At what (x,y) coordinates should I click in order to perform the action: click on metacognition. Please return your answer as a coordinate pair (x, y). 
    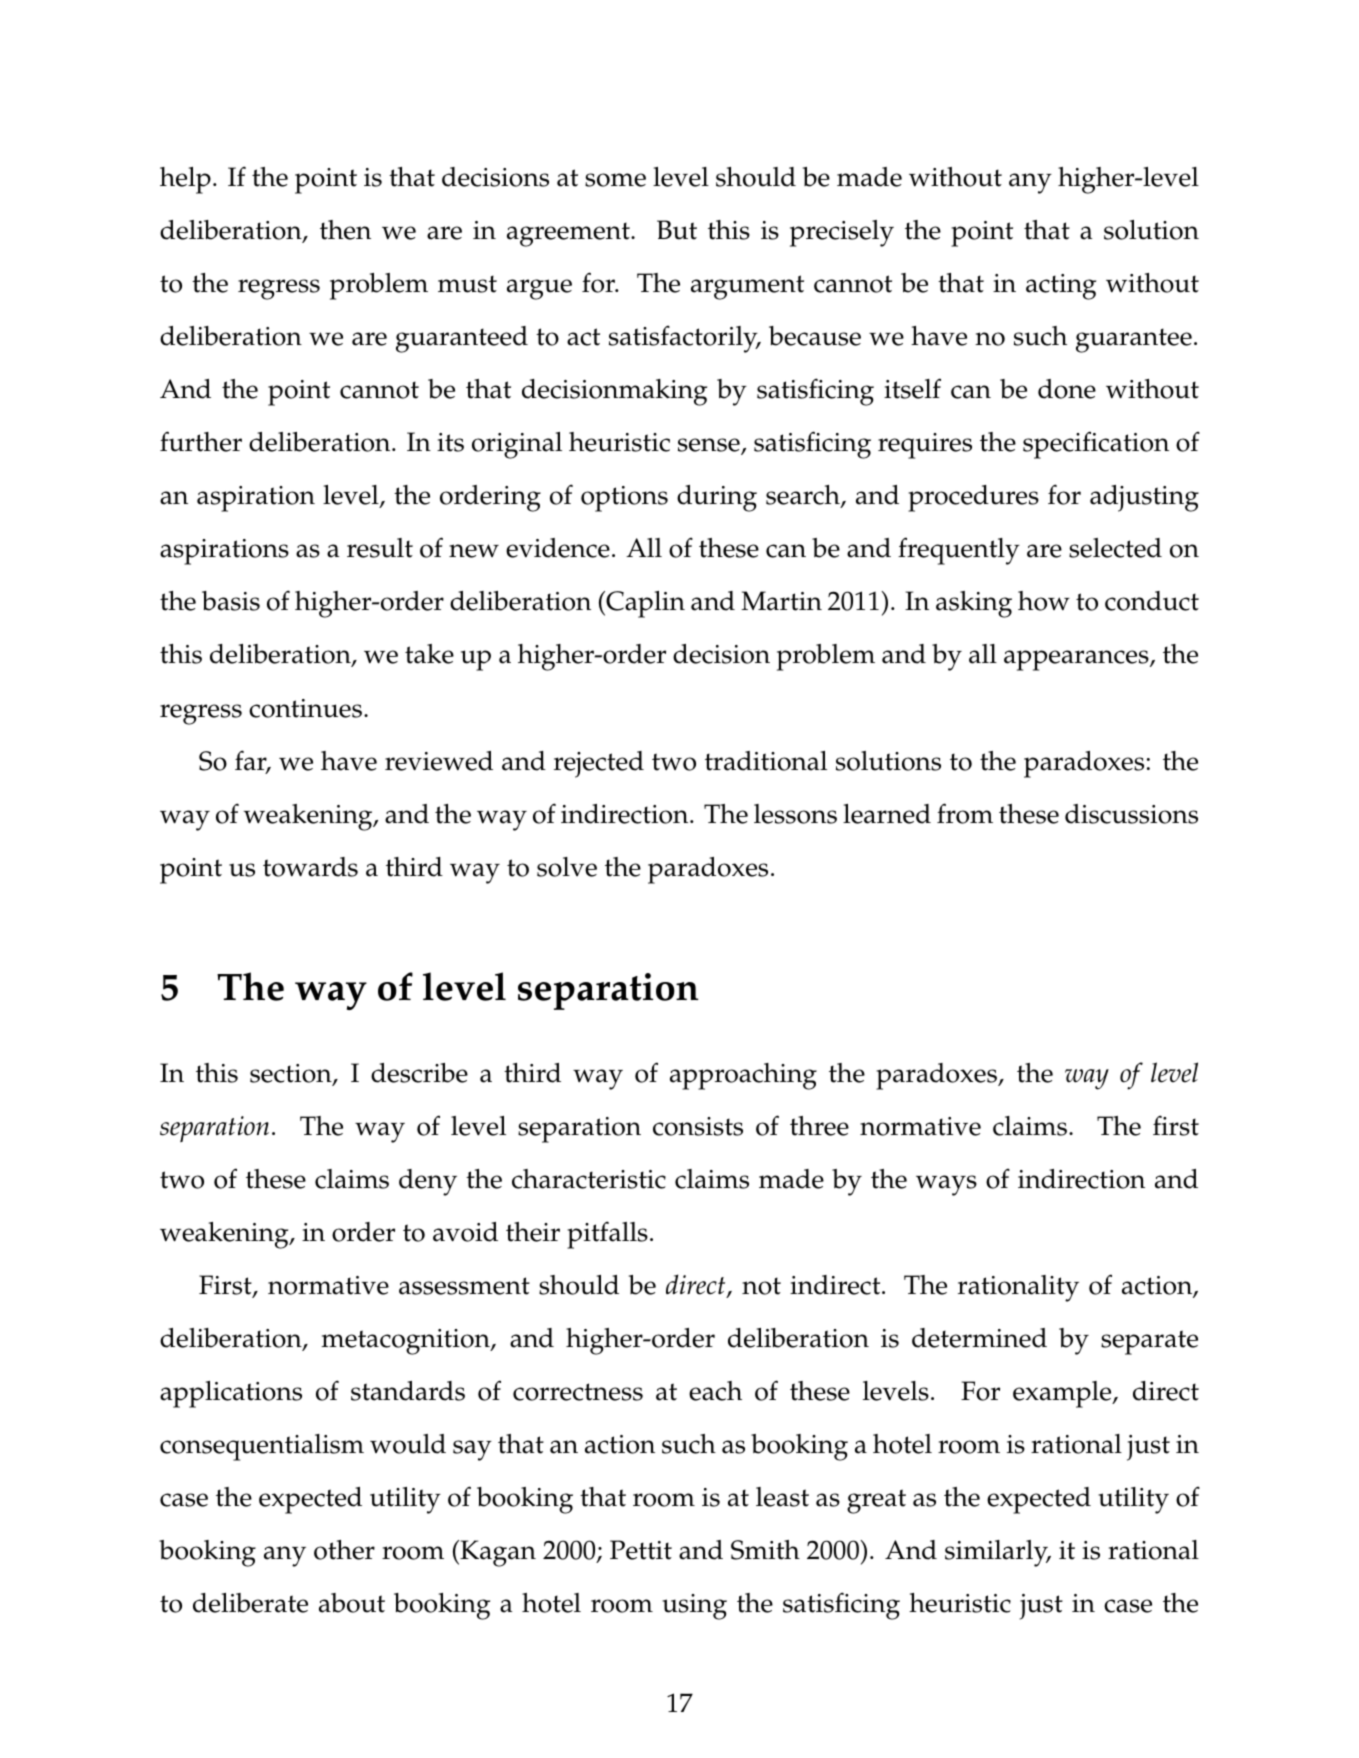
    Looking at the image, I should click on (406, 1342).
